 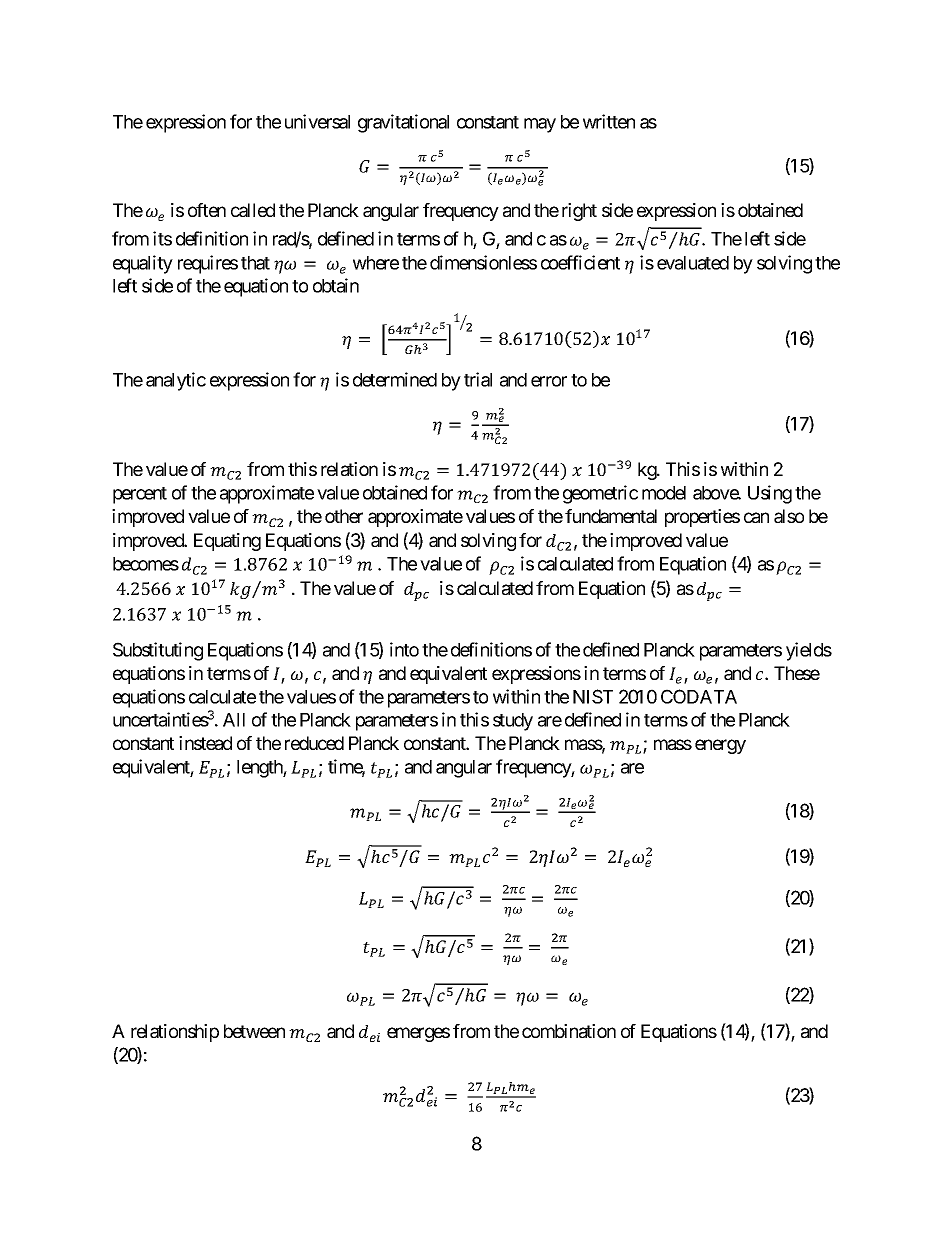 What do you see at coordinates (478, 379) in the page?
I see `trial` at bounding box center [478, 379].
